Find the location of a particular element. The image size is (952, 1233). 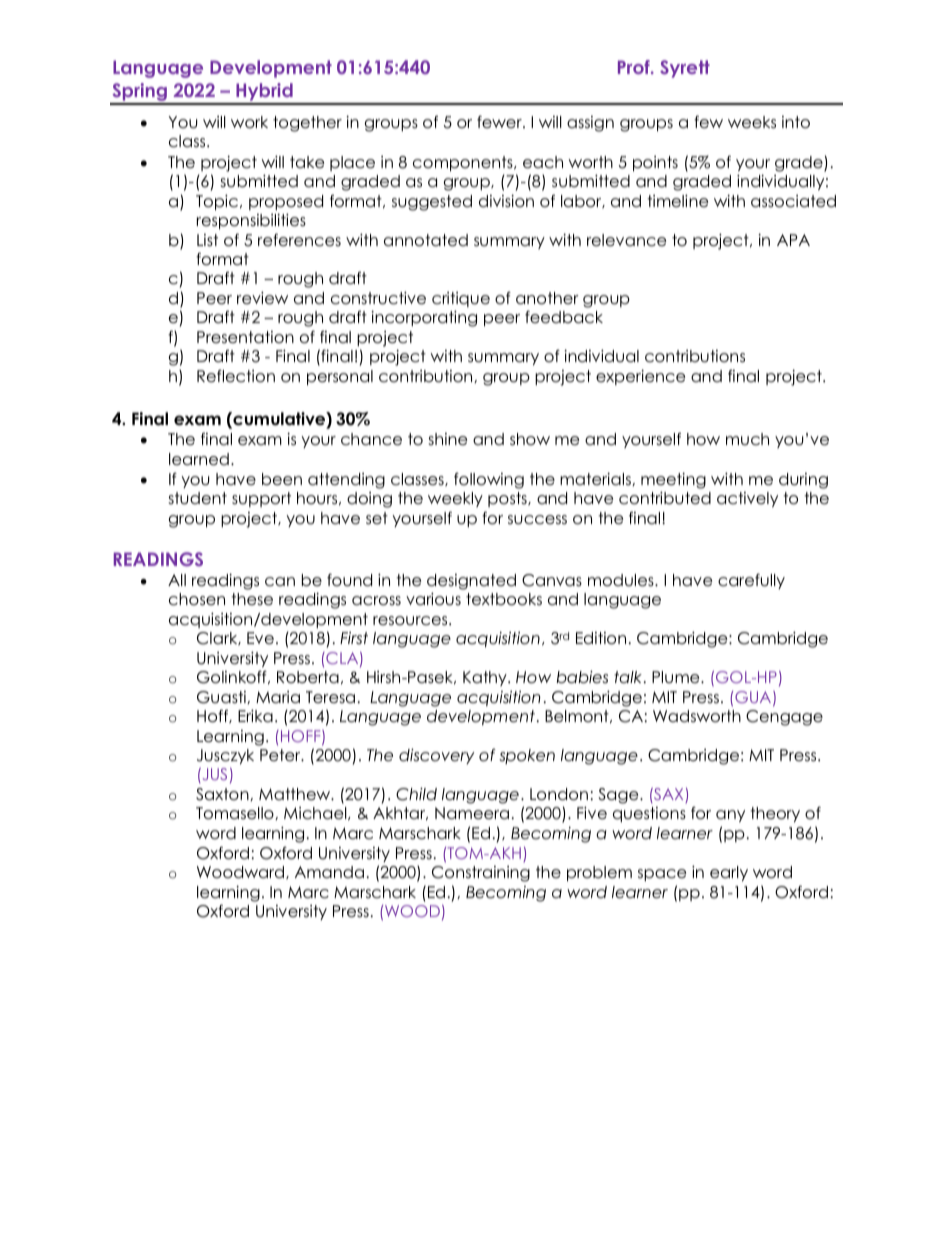

early is located at coordinates (729, 873).
